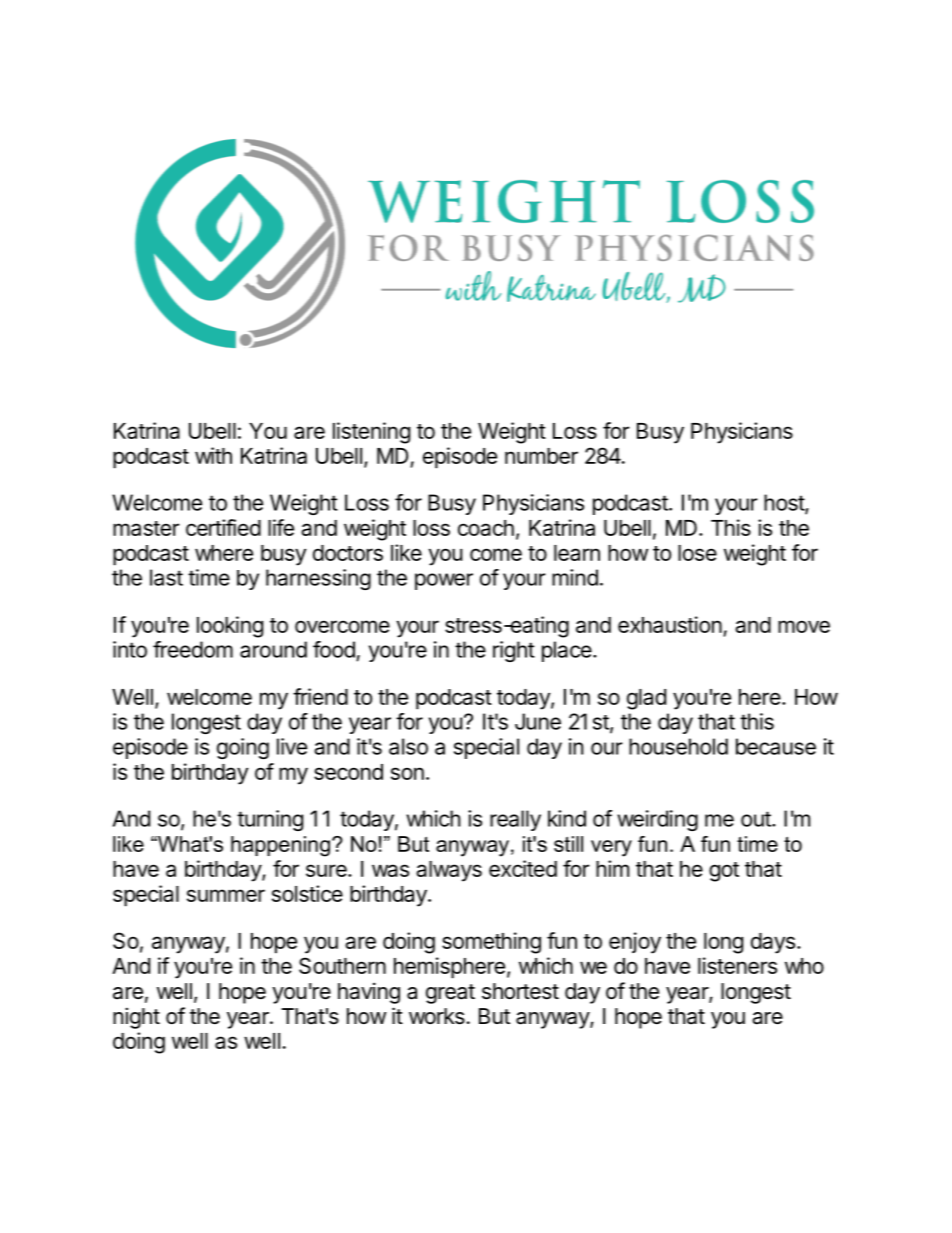 This page has width=952, height=1233. Describe the element at coordinates (450, 994) in the page. I see `great` at that location.
